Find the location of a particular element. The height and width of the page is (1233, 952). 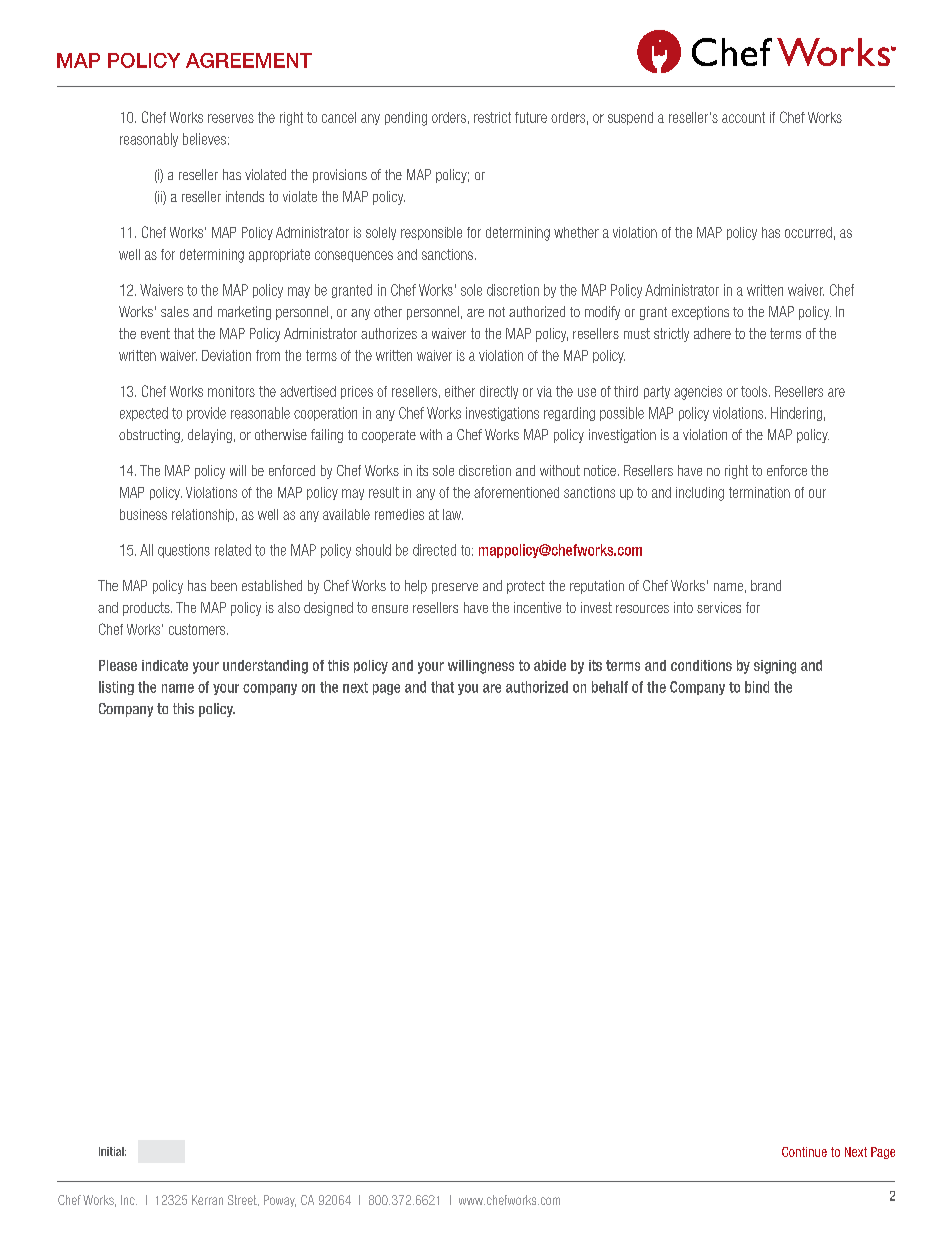

either is located at coordinates (460, 391).
